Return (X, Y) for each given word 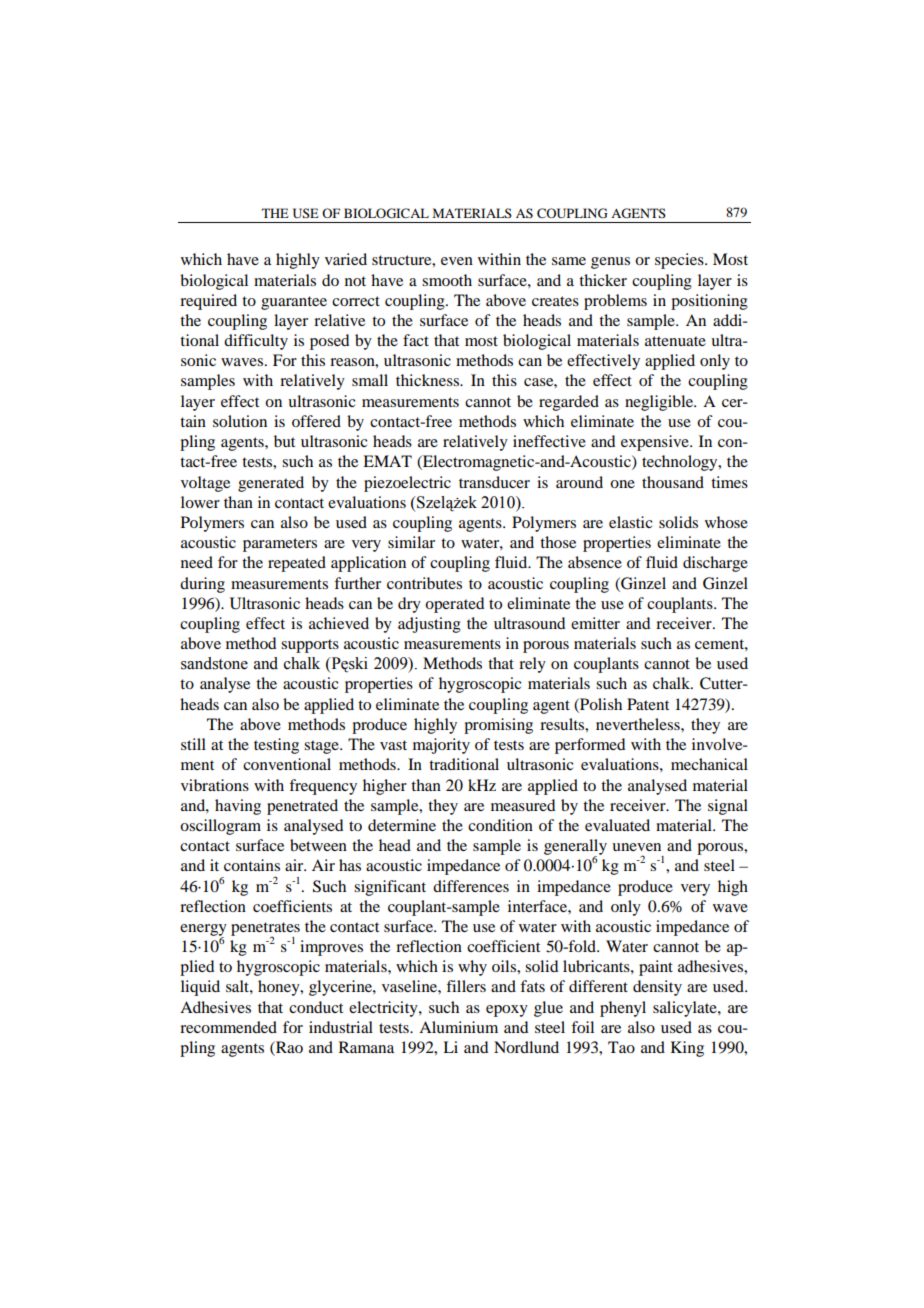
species (680, 261)
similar (411, 542)
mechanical (709, 764)
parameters (280, 545)
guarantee (294, 303)
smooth (447, 280)
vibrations (215, 785)
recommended (228, 1027)
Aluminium (458, 1027)
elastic (630, 522)
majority (441, 746)
